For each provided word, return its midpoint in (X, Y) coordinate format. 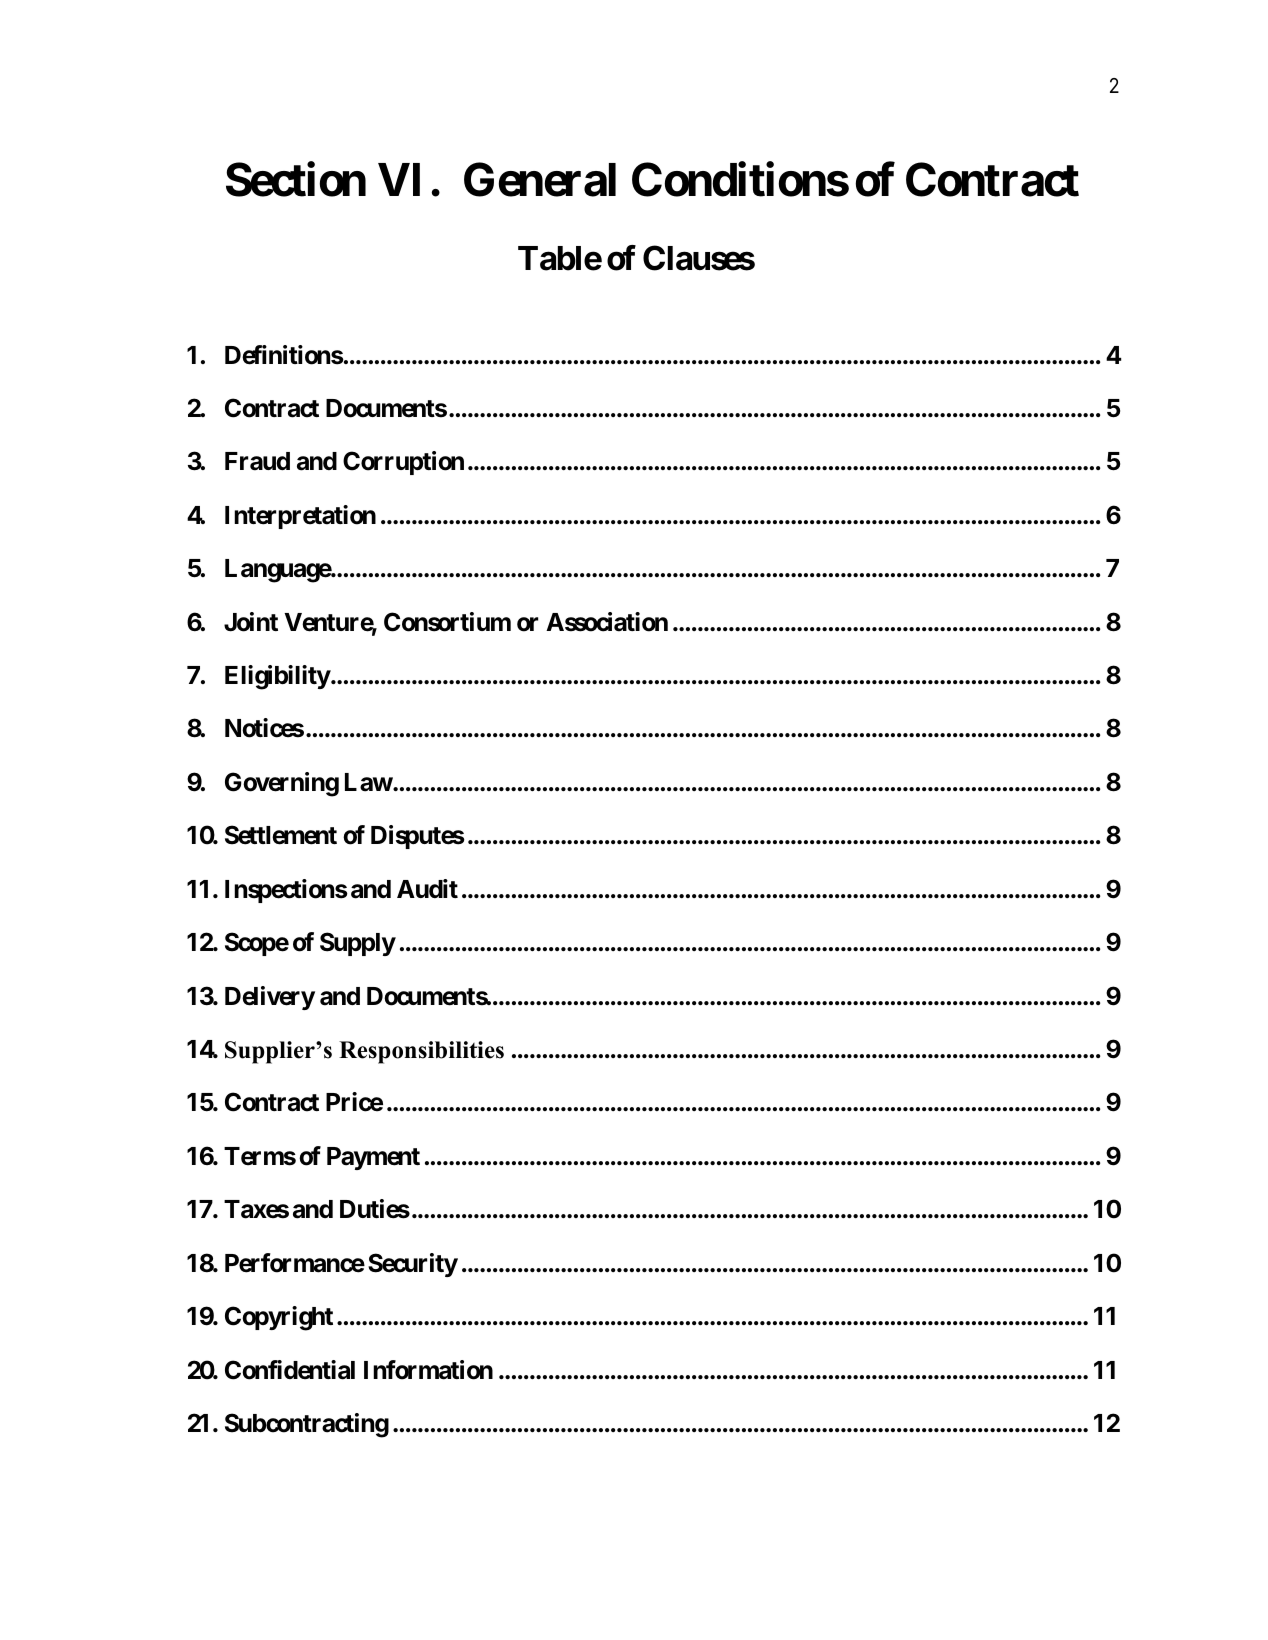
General (540, 179)
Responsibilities (421, 1052)
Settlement (281, 835)
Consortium (447, 622)
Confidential (290, 1370)
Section (296, 179)
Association (607, 622)
